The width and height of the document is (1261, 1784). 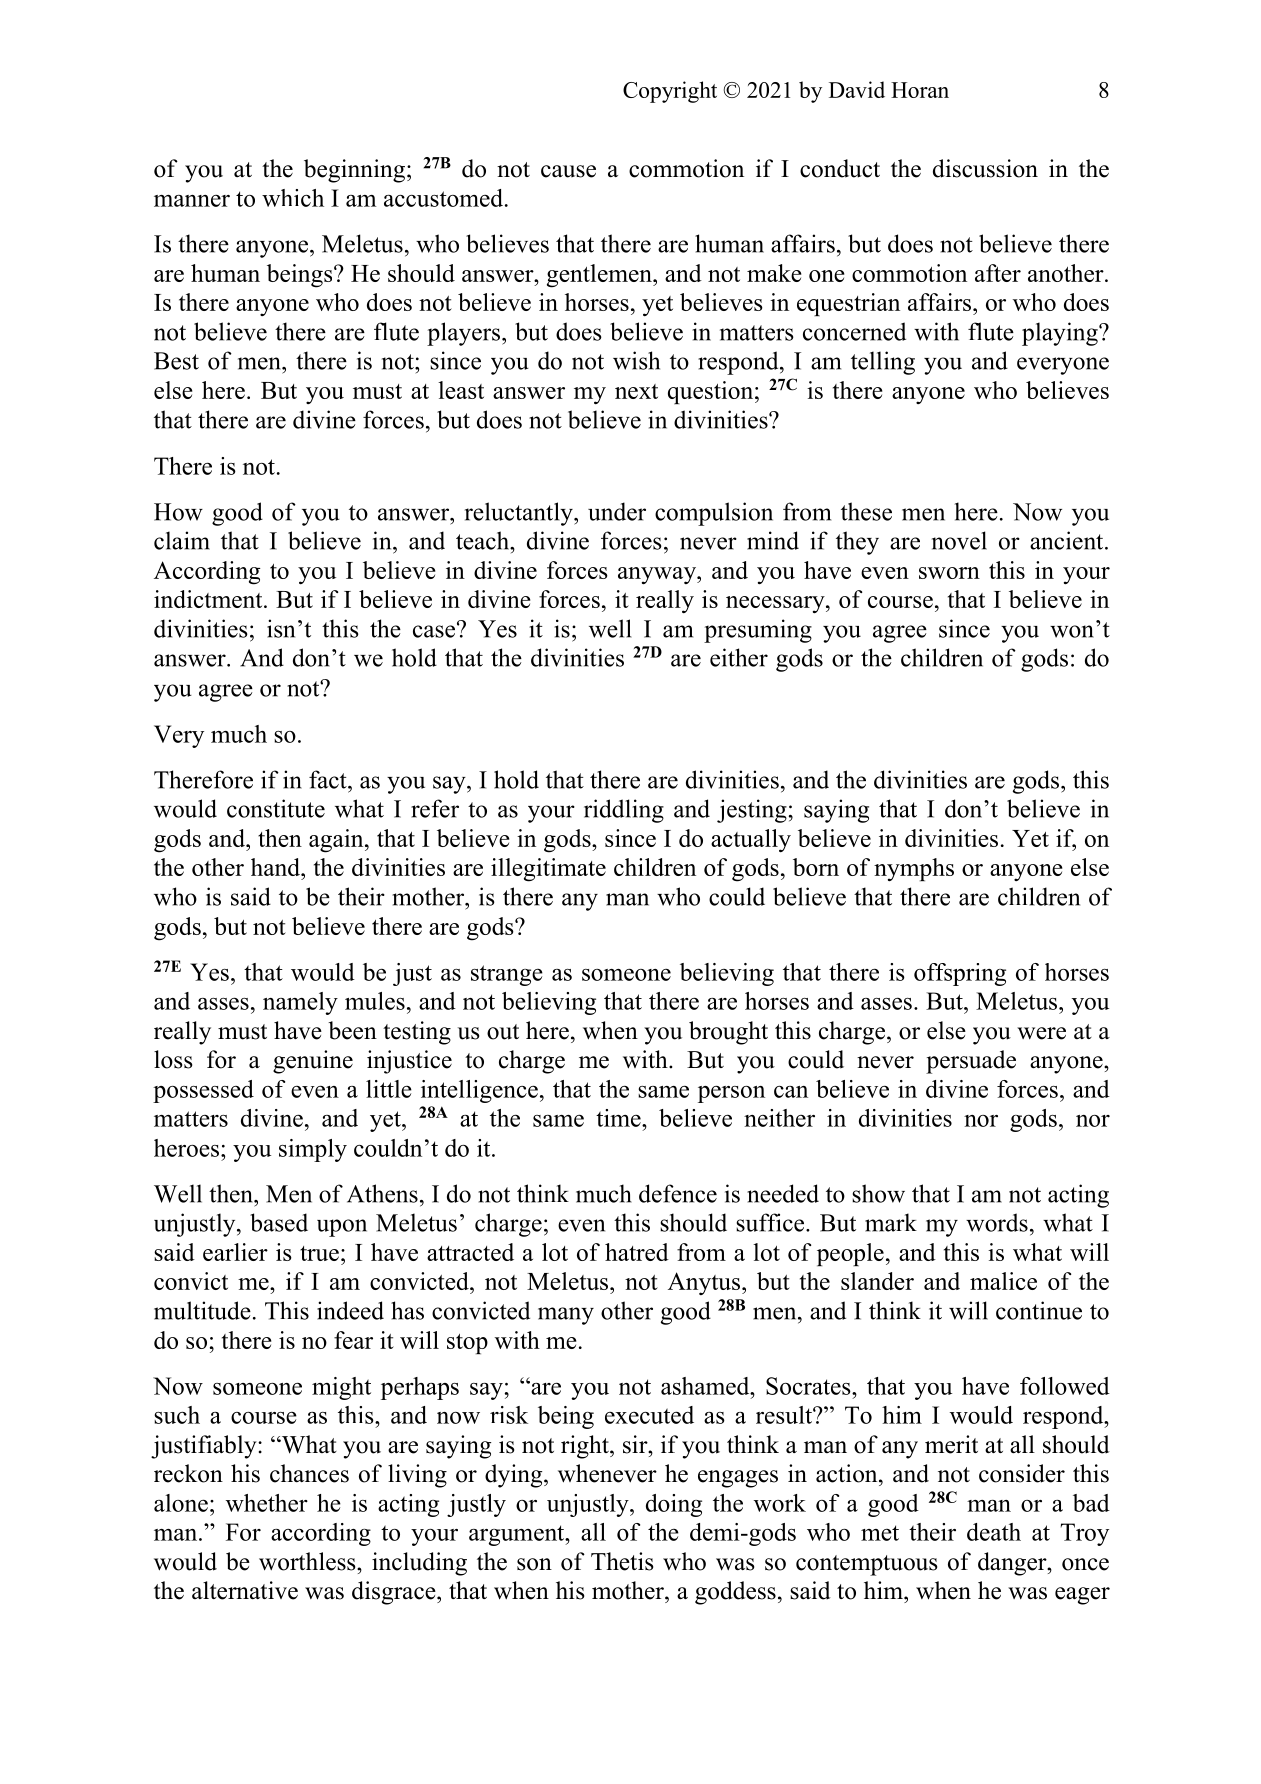 I want to click on hand, so click(x=277, y=867).
